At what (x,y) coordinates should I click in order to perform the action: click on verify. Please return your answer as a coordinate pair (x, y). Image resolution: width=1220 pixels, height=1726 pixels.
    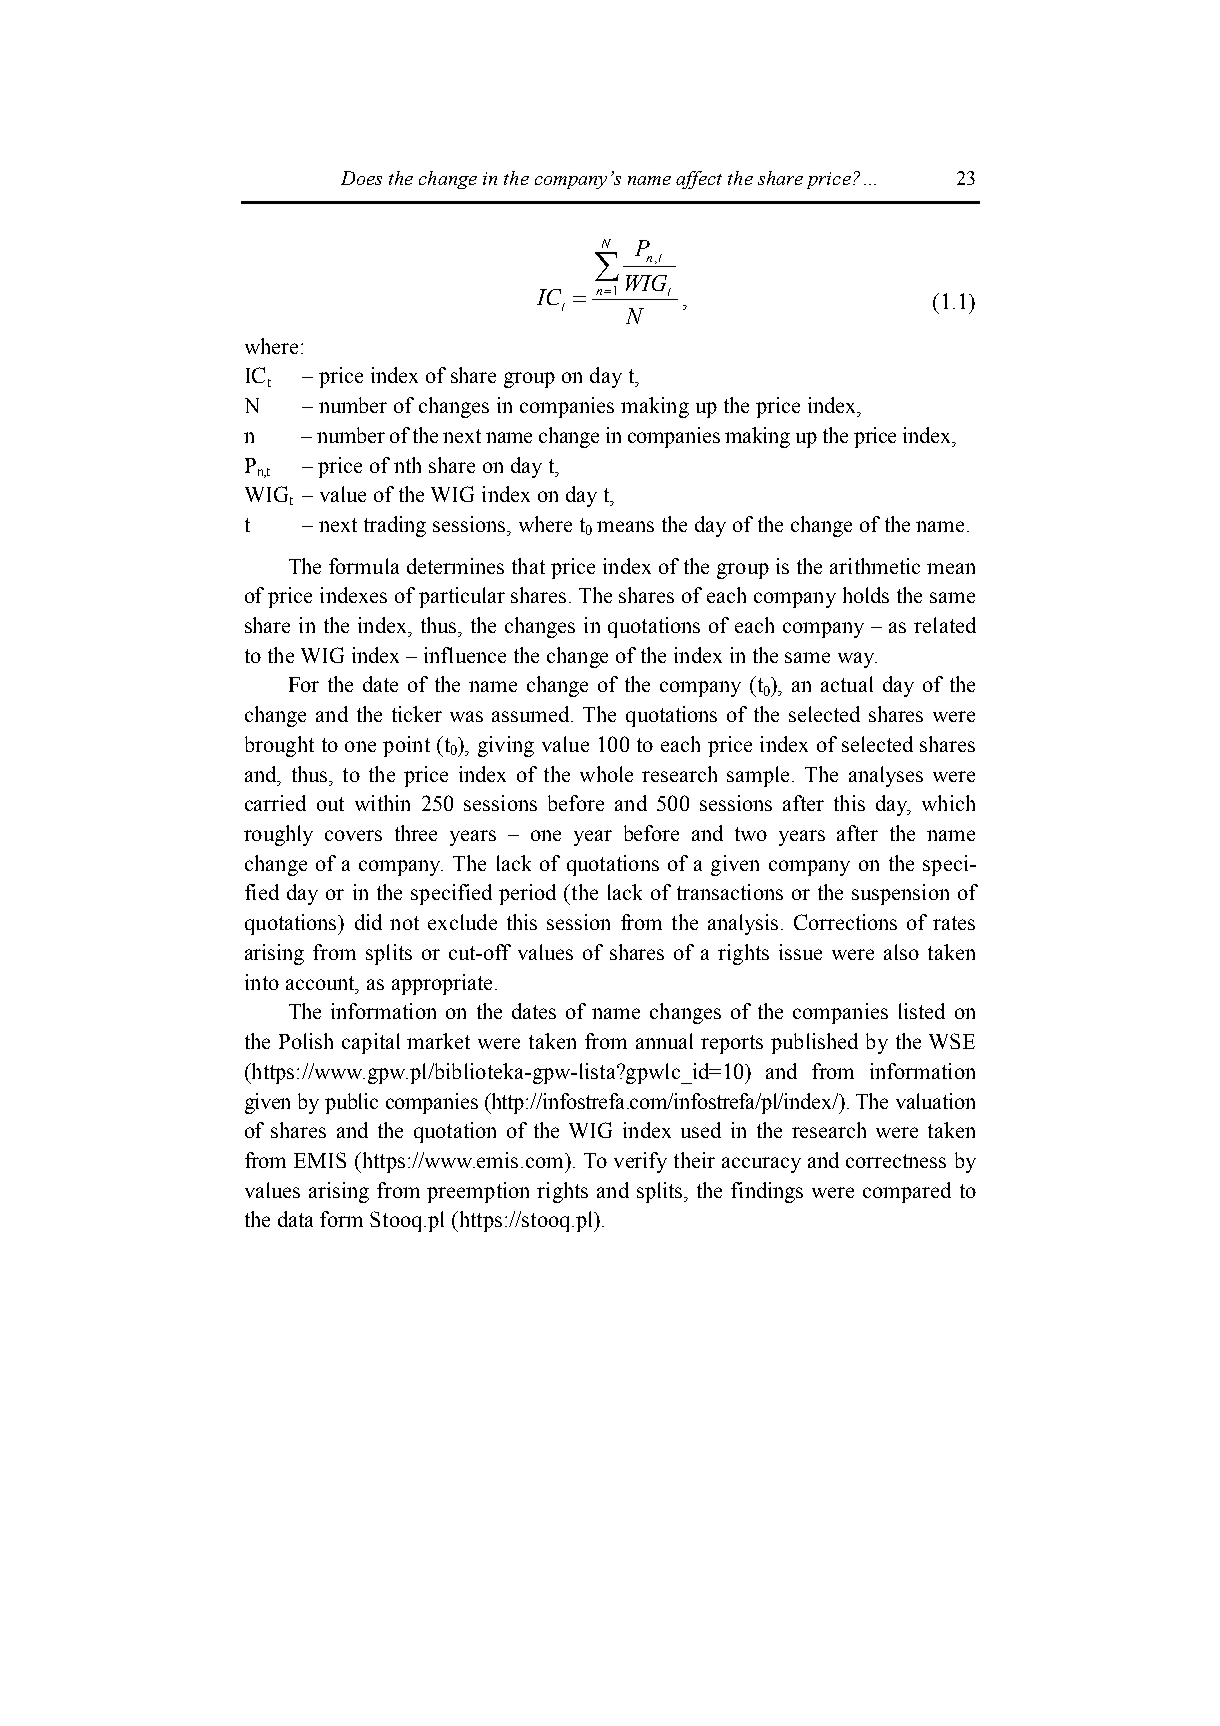
    Looking at the image, I should click on (640, 1162).
